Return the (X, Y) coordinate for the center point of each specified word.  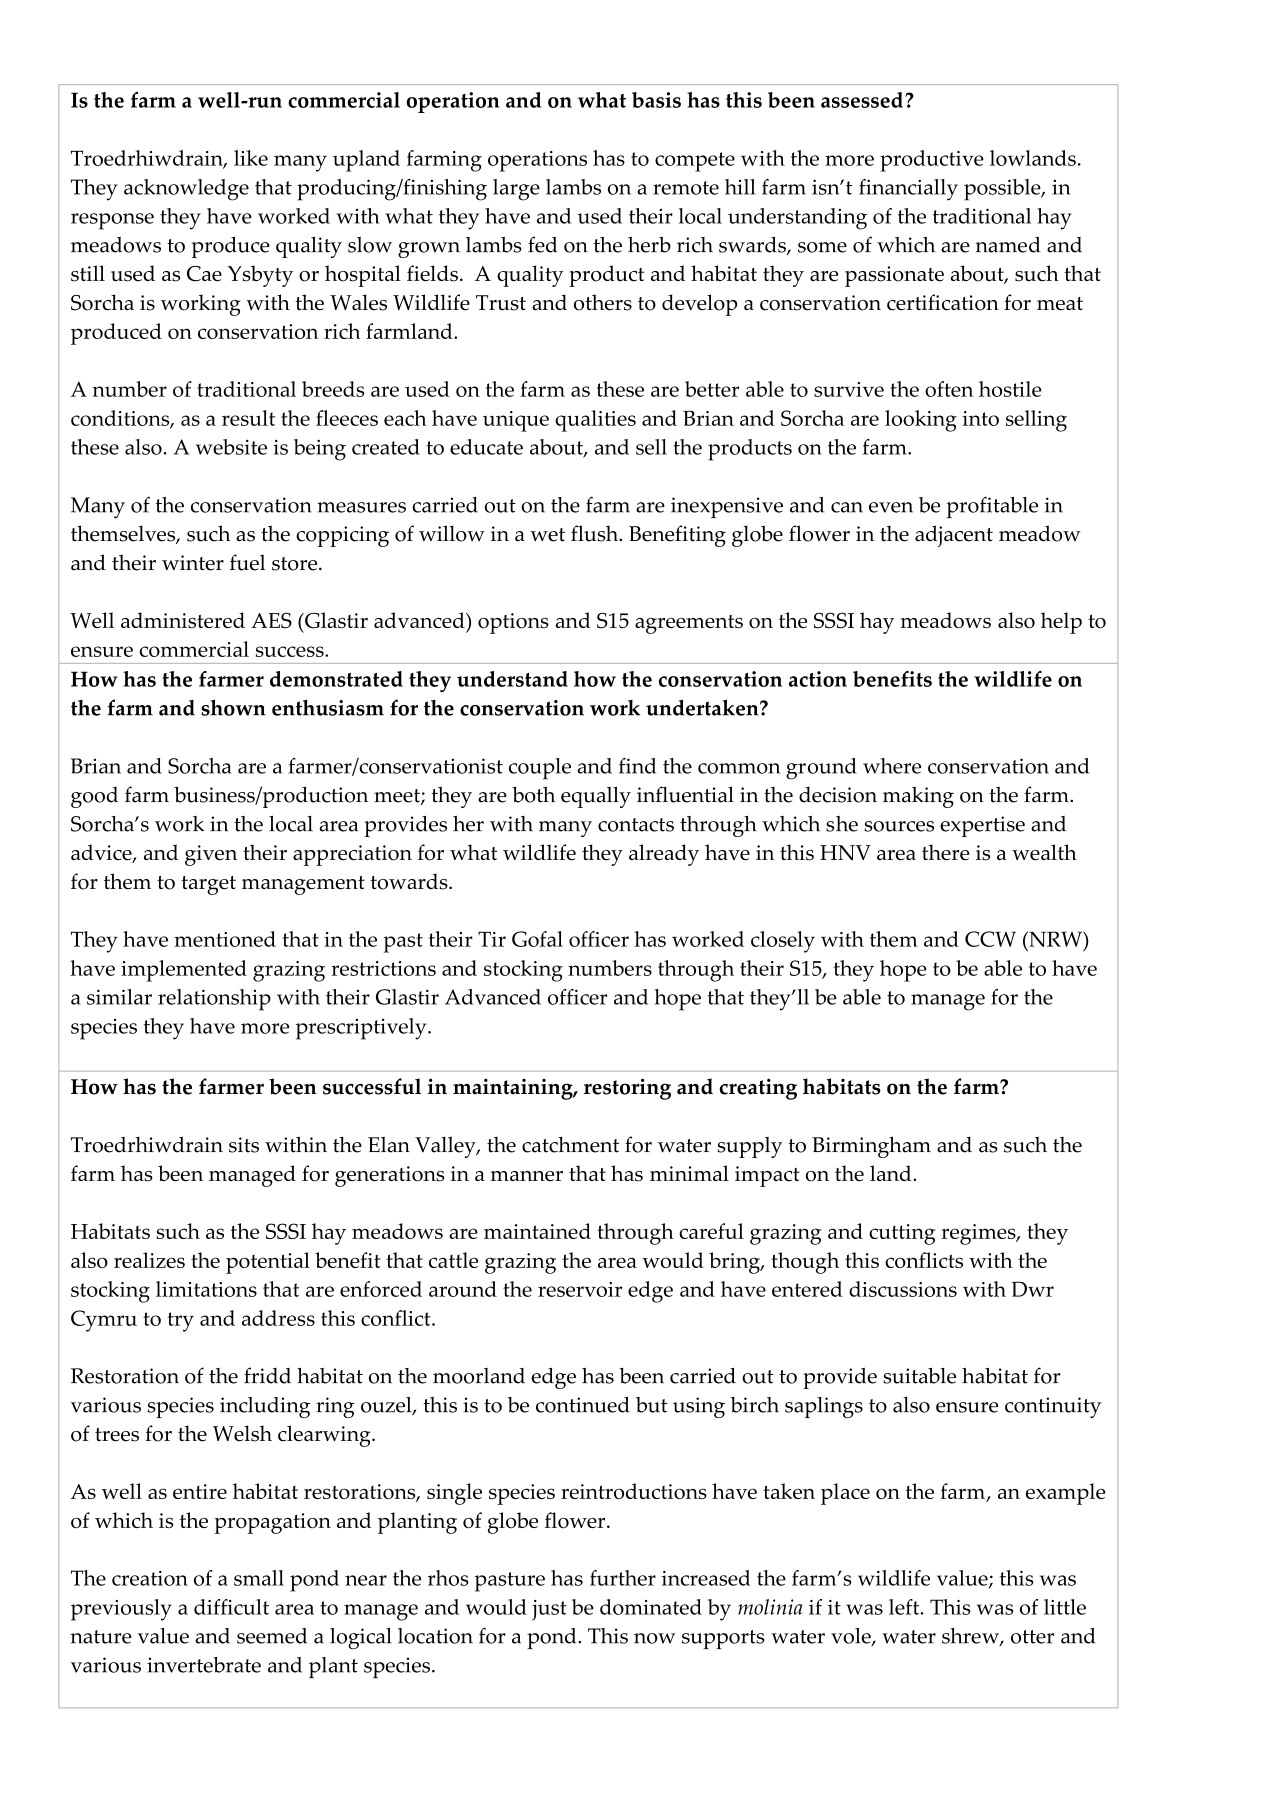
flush (596, 533)
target (208, 885)
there (946, 852)
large (516, 190)
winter (193, 563)
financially (908, 190)
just (549, 1610)
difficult (231, 1607)
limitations (206, 1289)
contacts (636, 825)
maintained (537, 1231)
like (251, 158)
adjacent (954, 536)
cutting (902, 1234)
